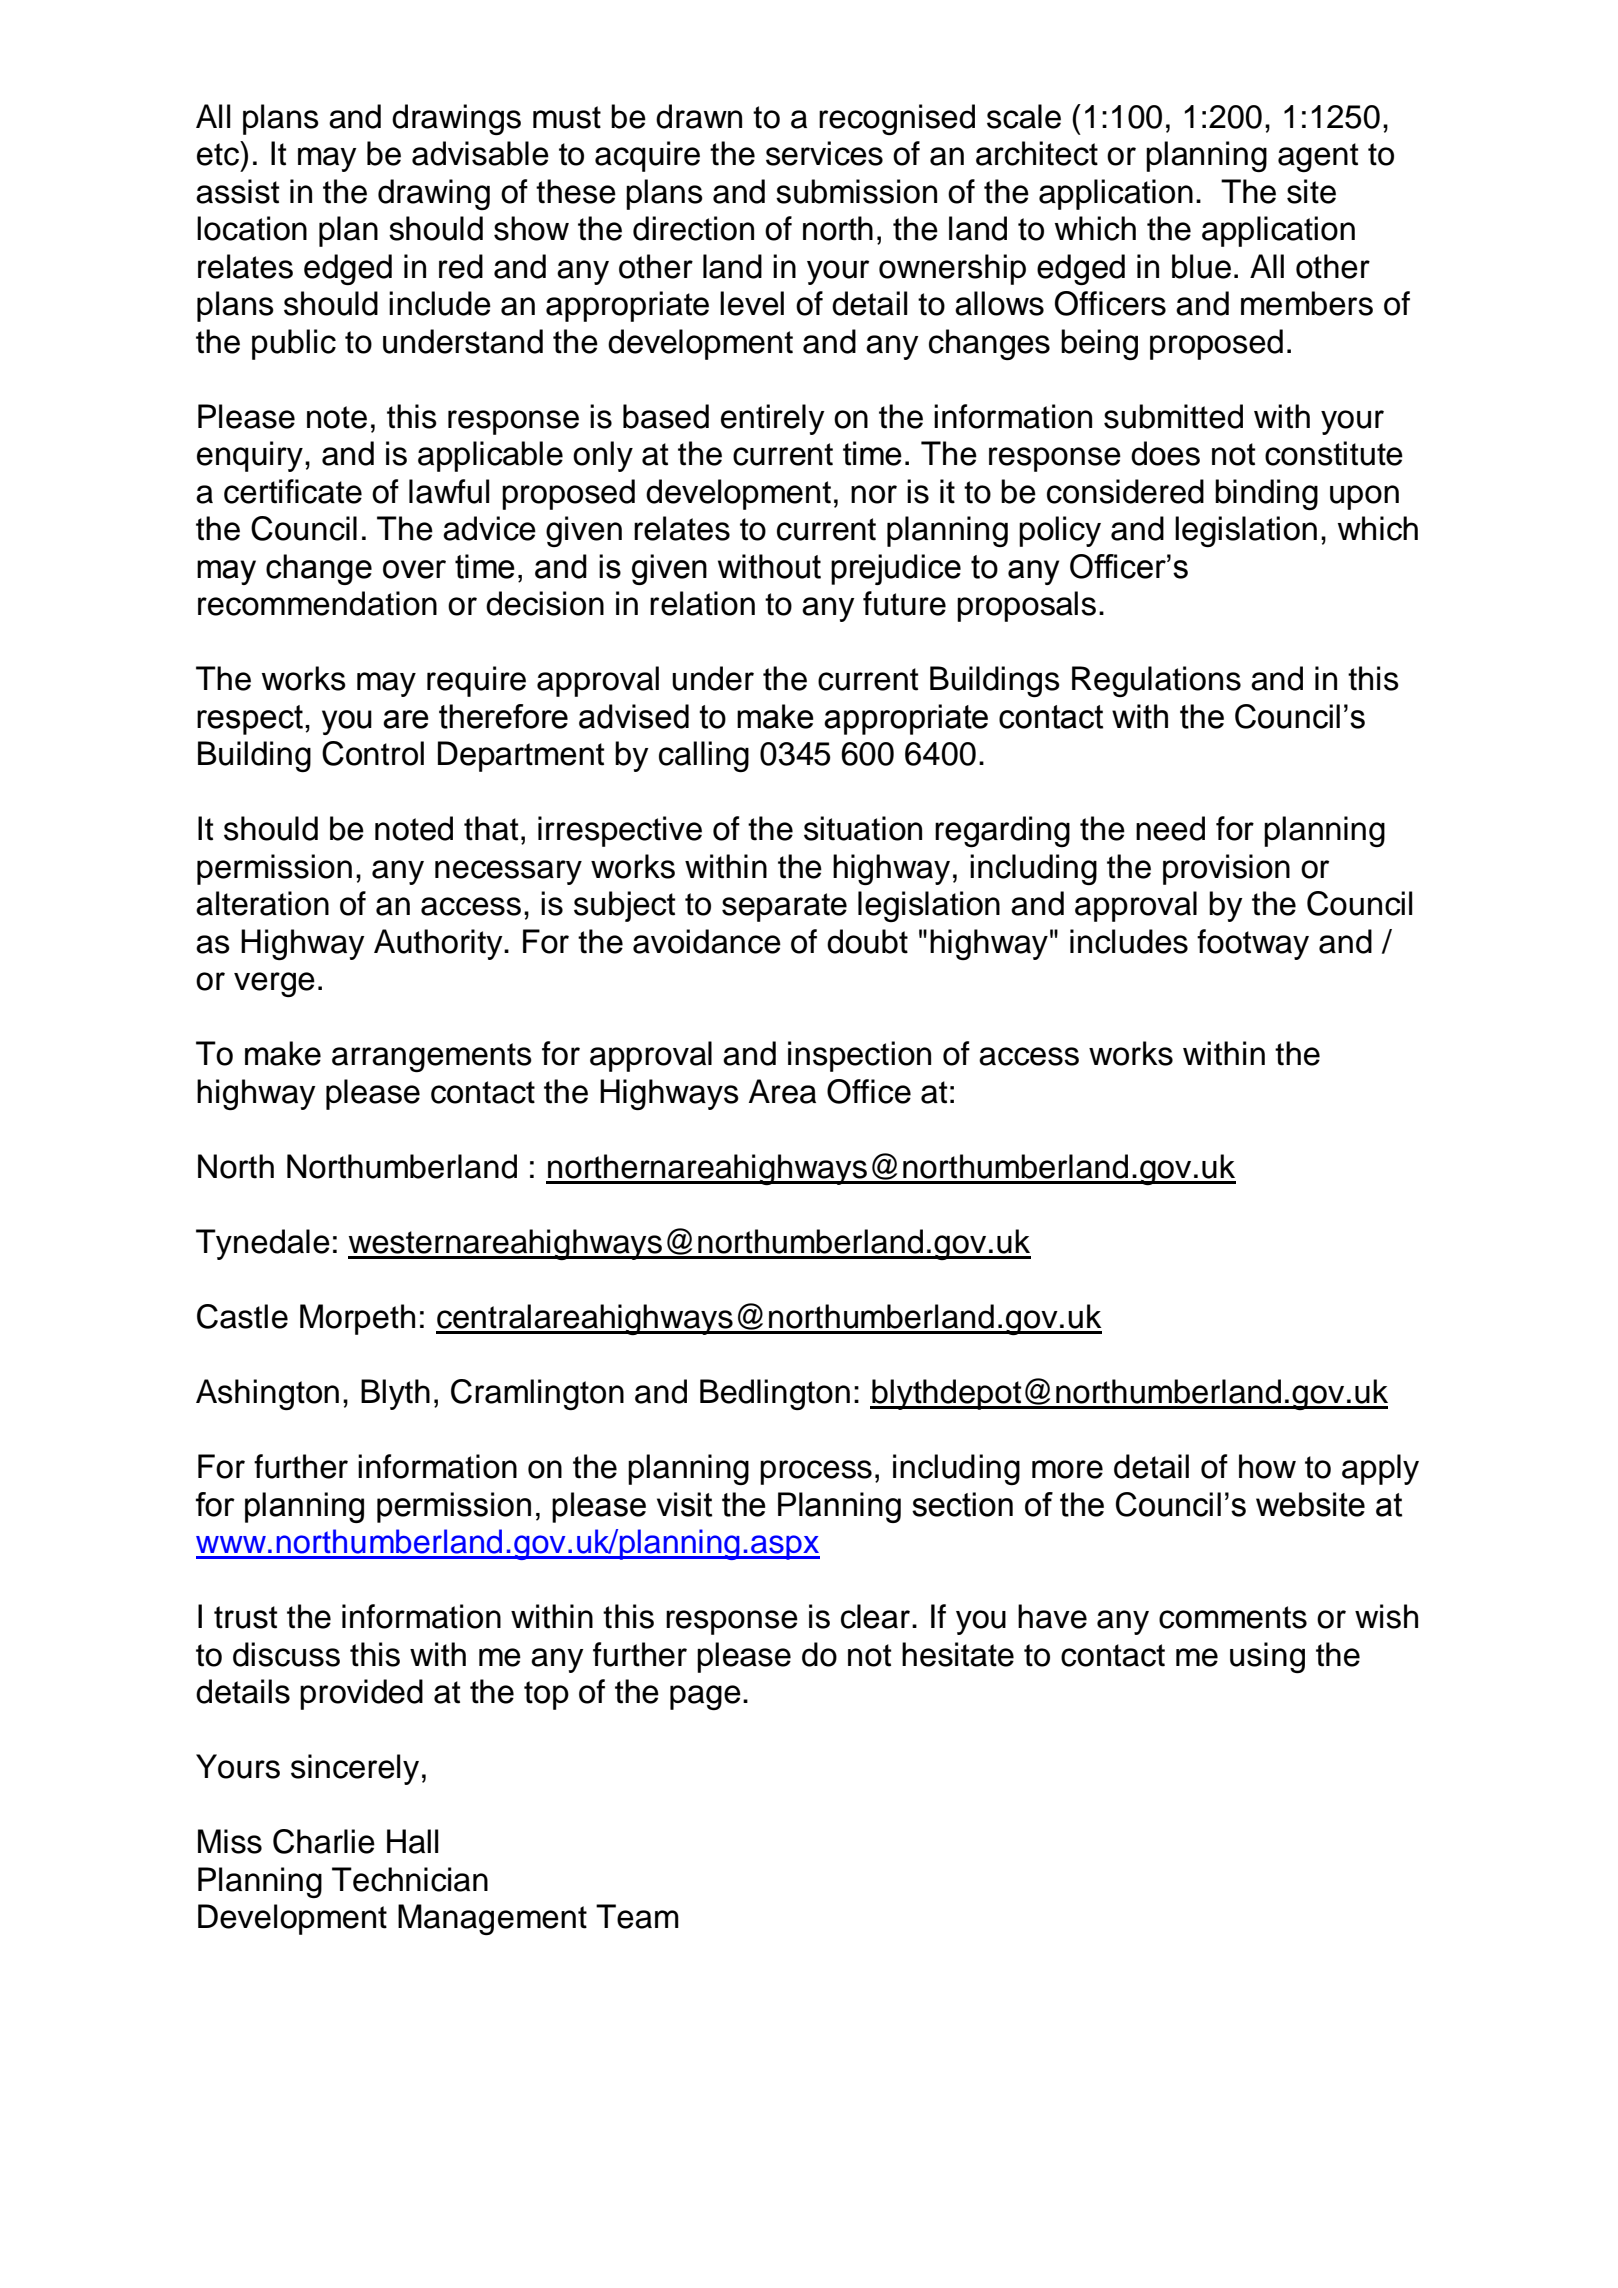 This document has height=2288, width=1618. Describe the element at coordinates (245, 1617) in the document. I see `trust` at that location.
